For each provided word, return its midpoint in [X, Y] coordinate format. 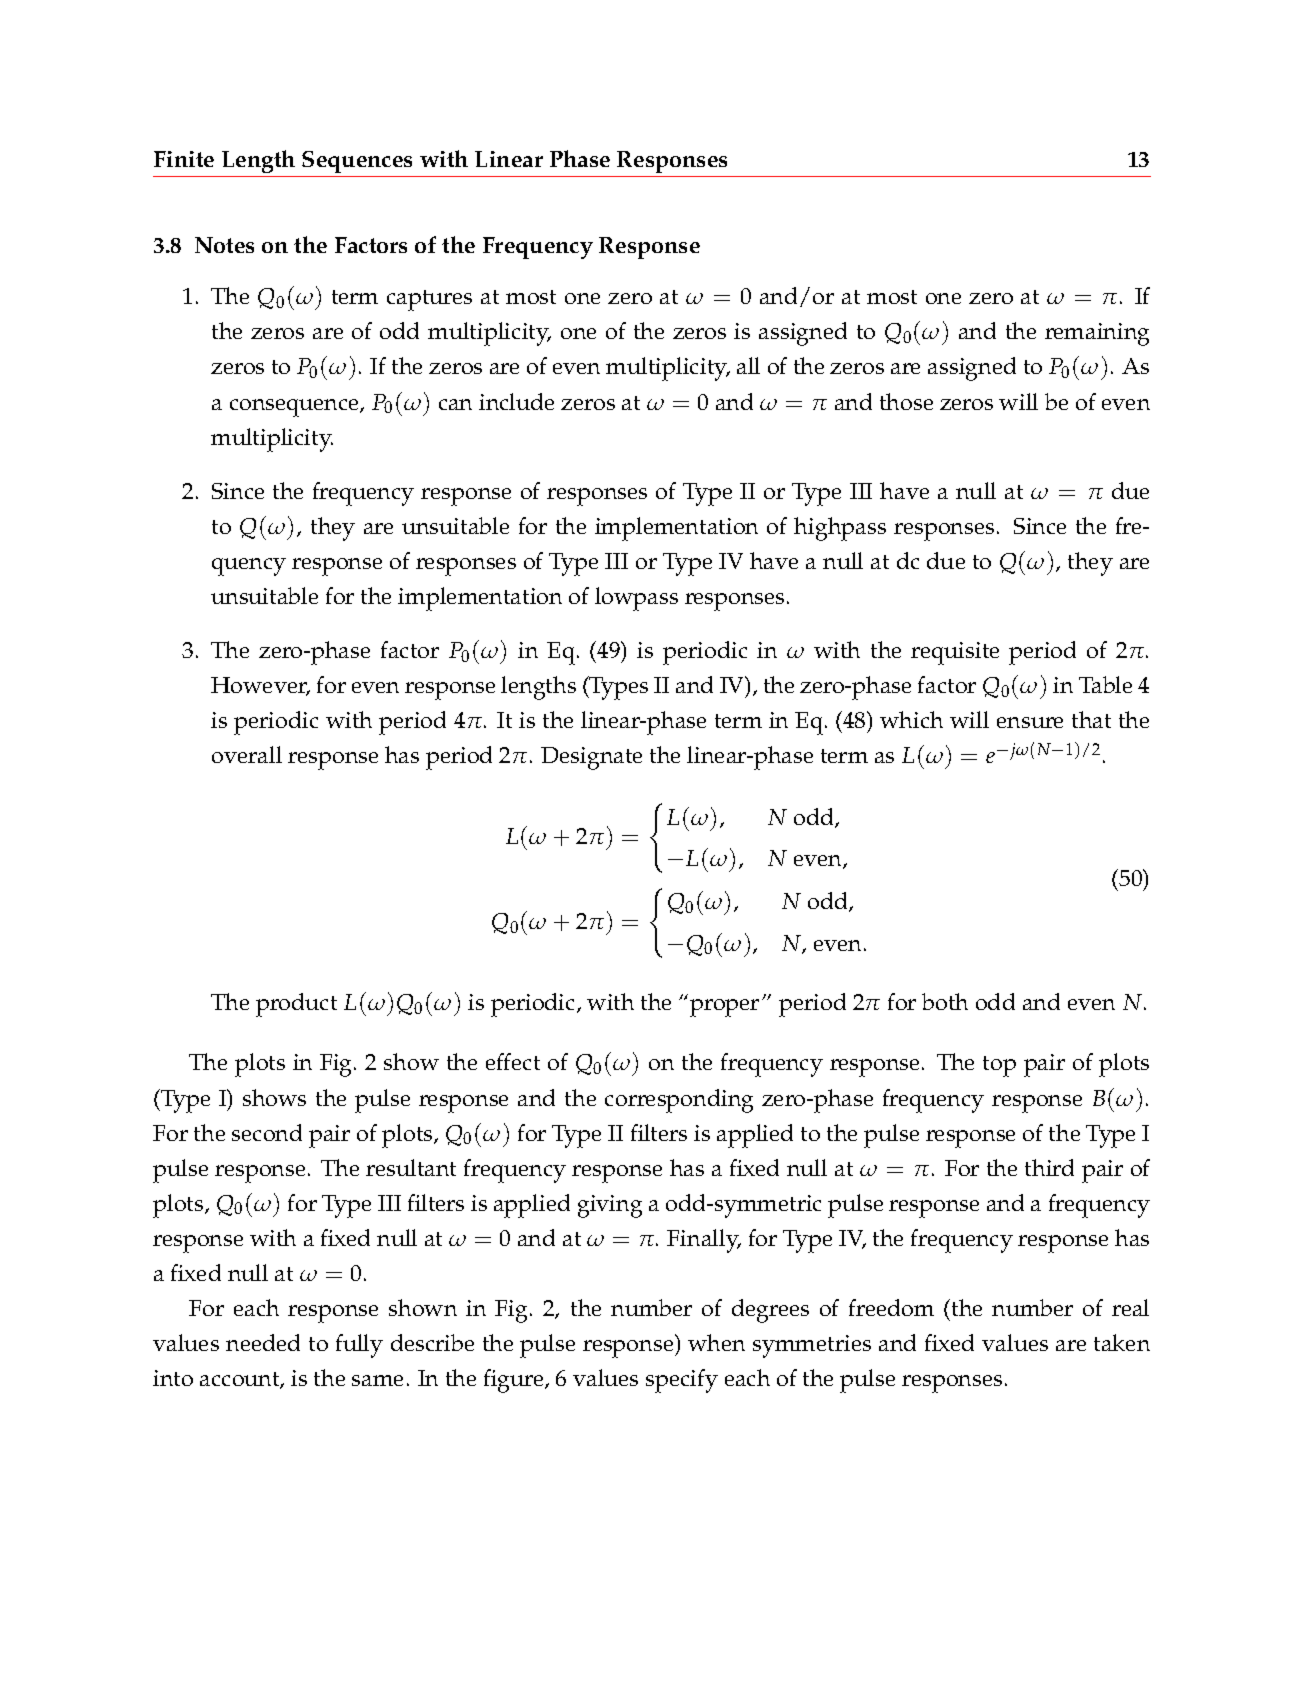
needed [263, 1342]
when [716, 1342]
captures [429, 300]
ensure [1030, 722]
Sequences [357, 162]
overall [247, 754]
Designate [591, 758]
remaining [1097, 334]
